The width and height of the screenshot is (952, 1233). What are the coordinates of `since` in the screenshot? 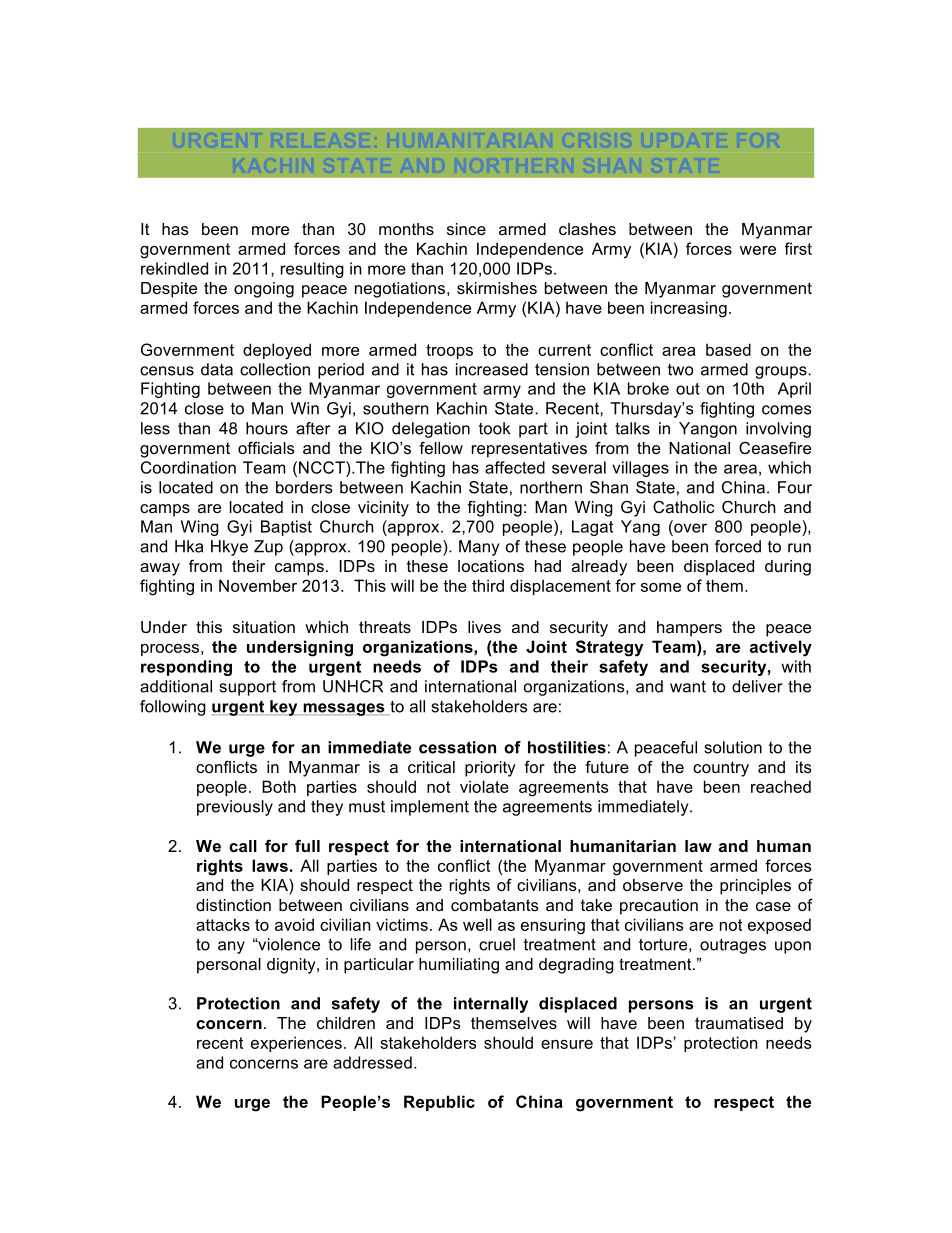 It's located at (466, 229).
